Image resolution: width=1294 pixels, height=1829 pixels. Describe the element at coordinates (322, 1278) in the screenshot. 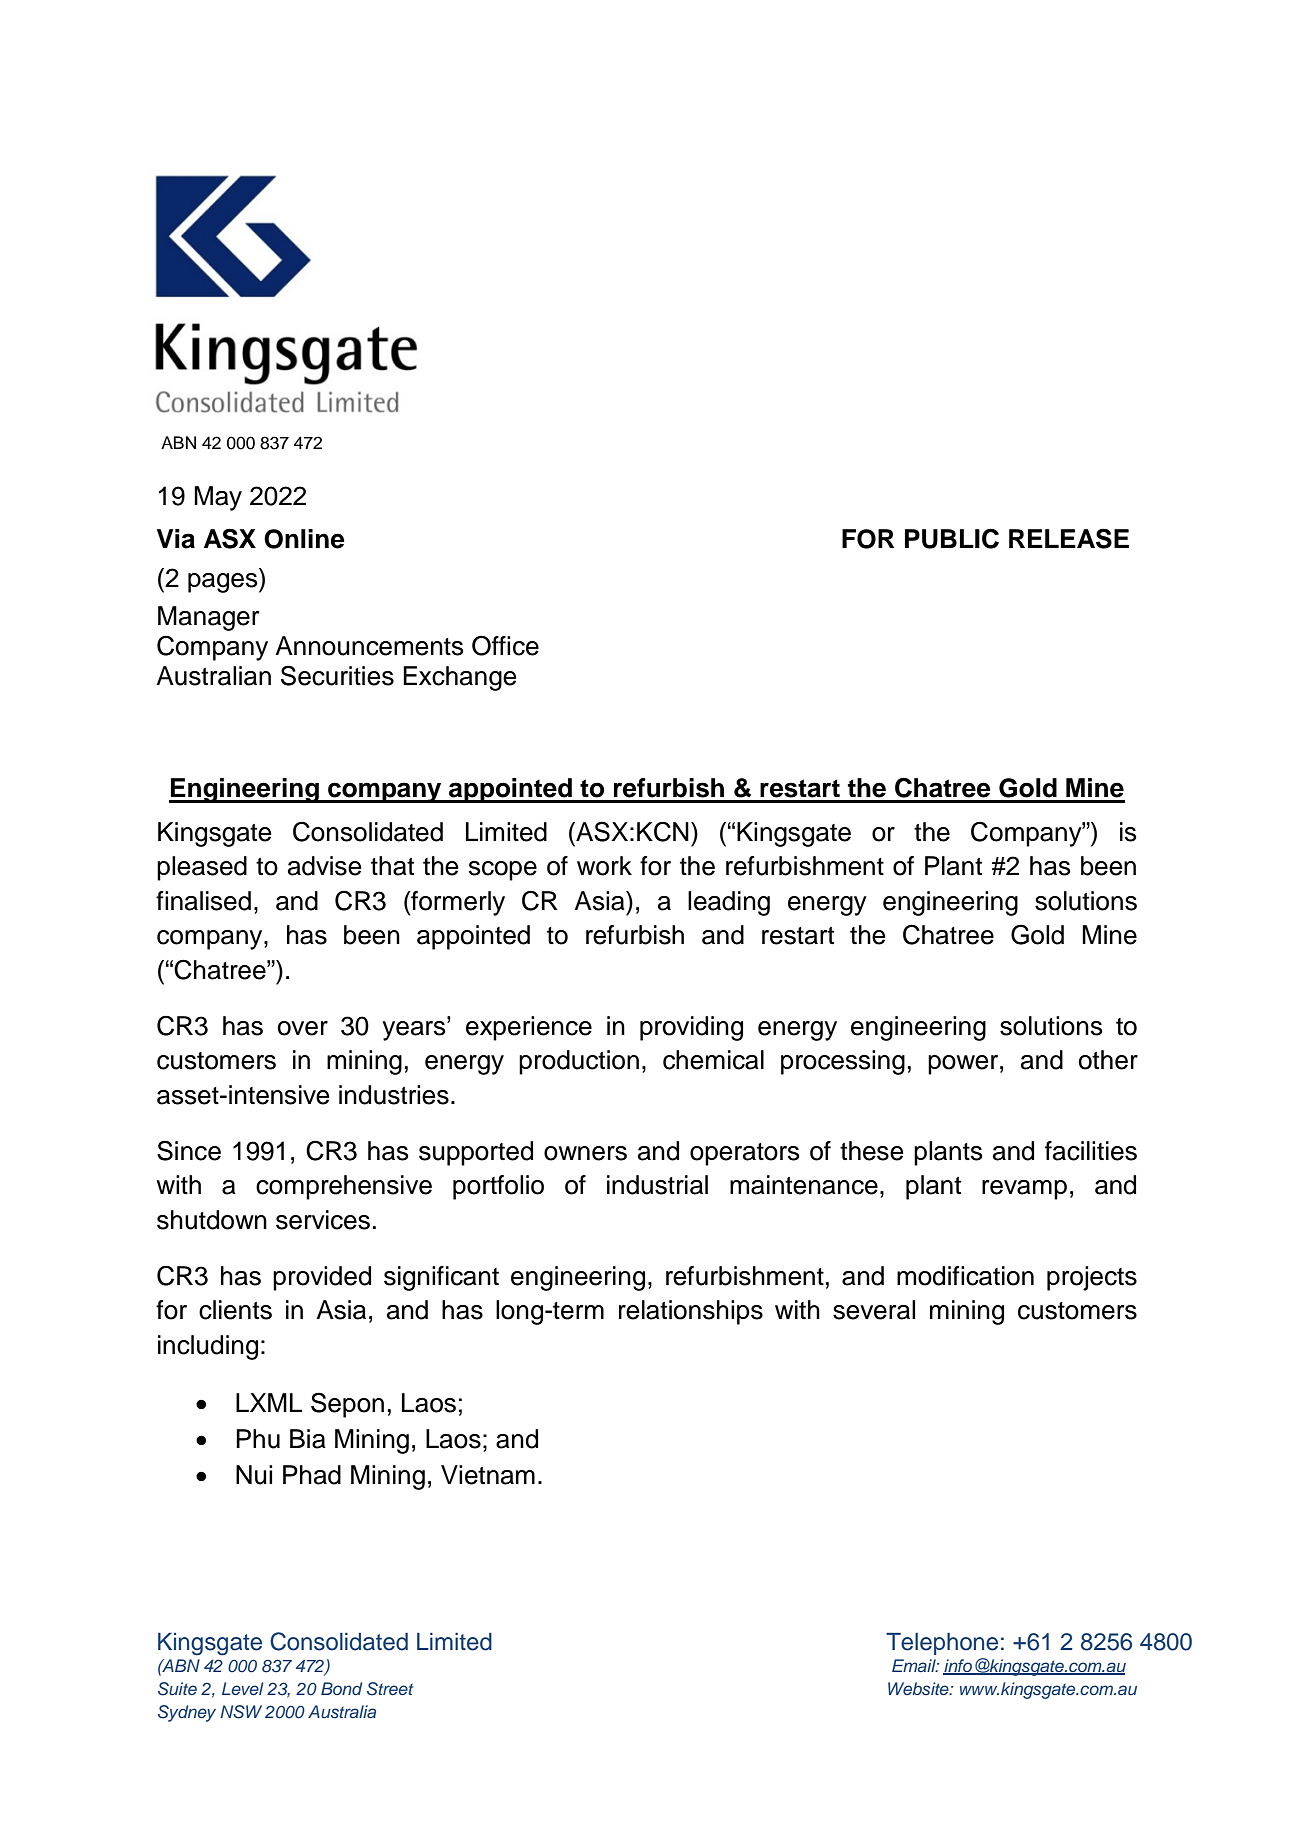

I see `provided` at that location.
